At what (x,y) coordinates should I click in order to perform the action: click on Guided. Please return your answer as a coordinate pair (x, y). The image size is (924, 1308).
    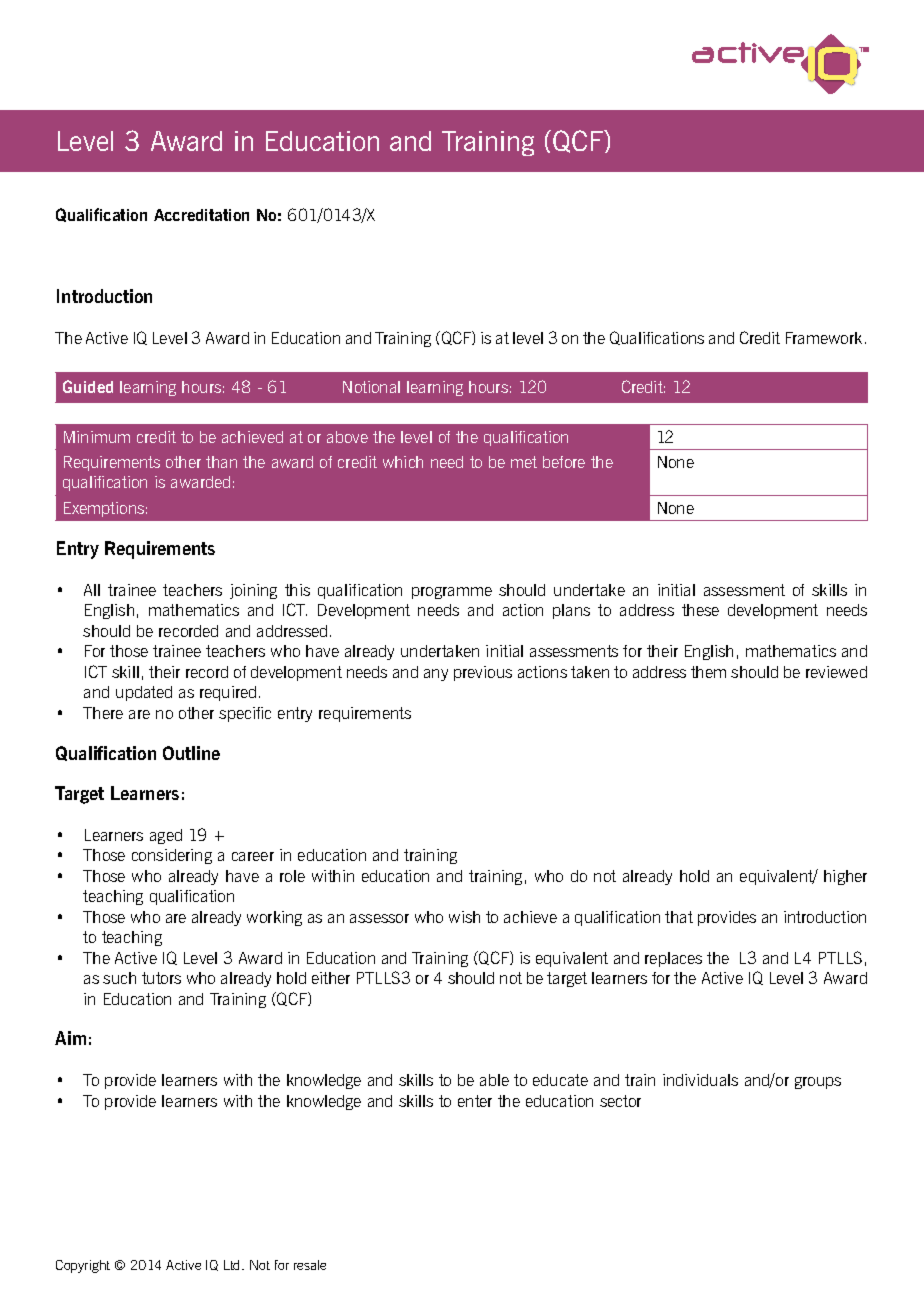
    Looking at the image, I should click on (88, 386).
